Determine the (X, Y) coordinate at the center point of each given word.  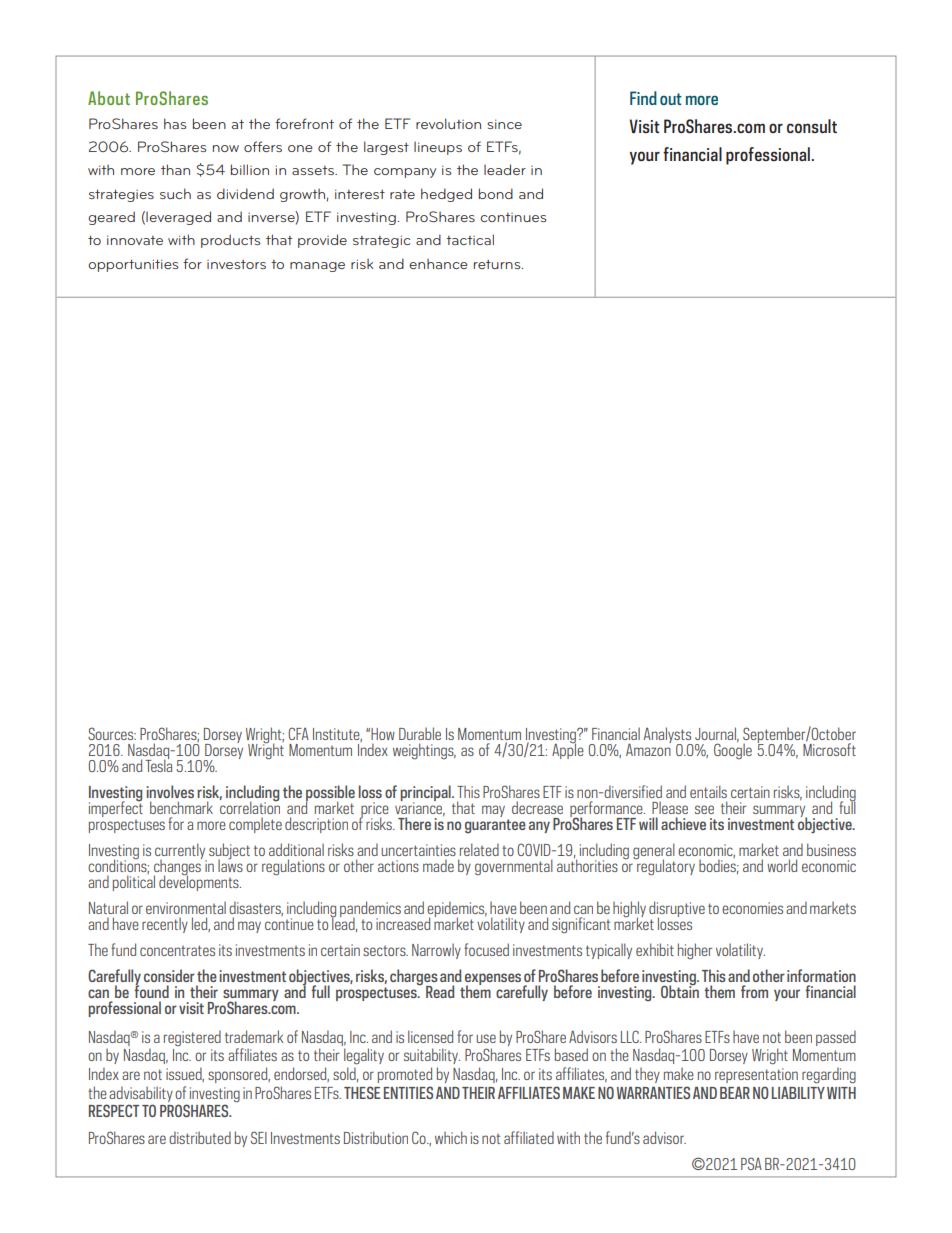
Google (733, 750)
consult (812, 126)
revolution (448, 123)
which (451, 1137)
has (175, 123)
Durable (420, 733)
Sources (112, 733)
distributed (200, 1137)
